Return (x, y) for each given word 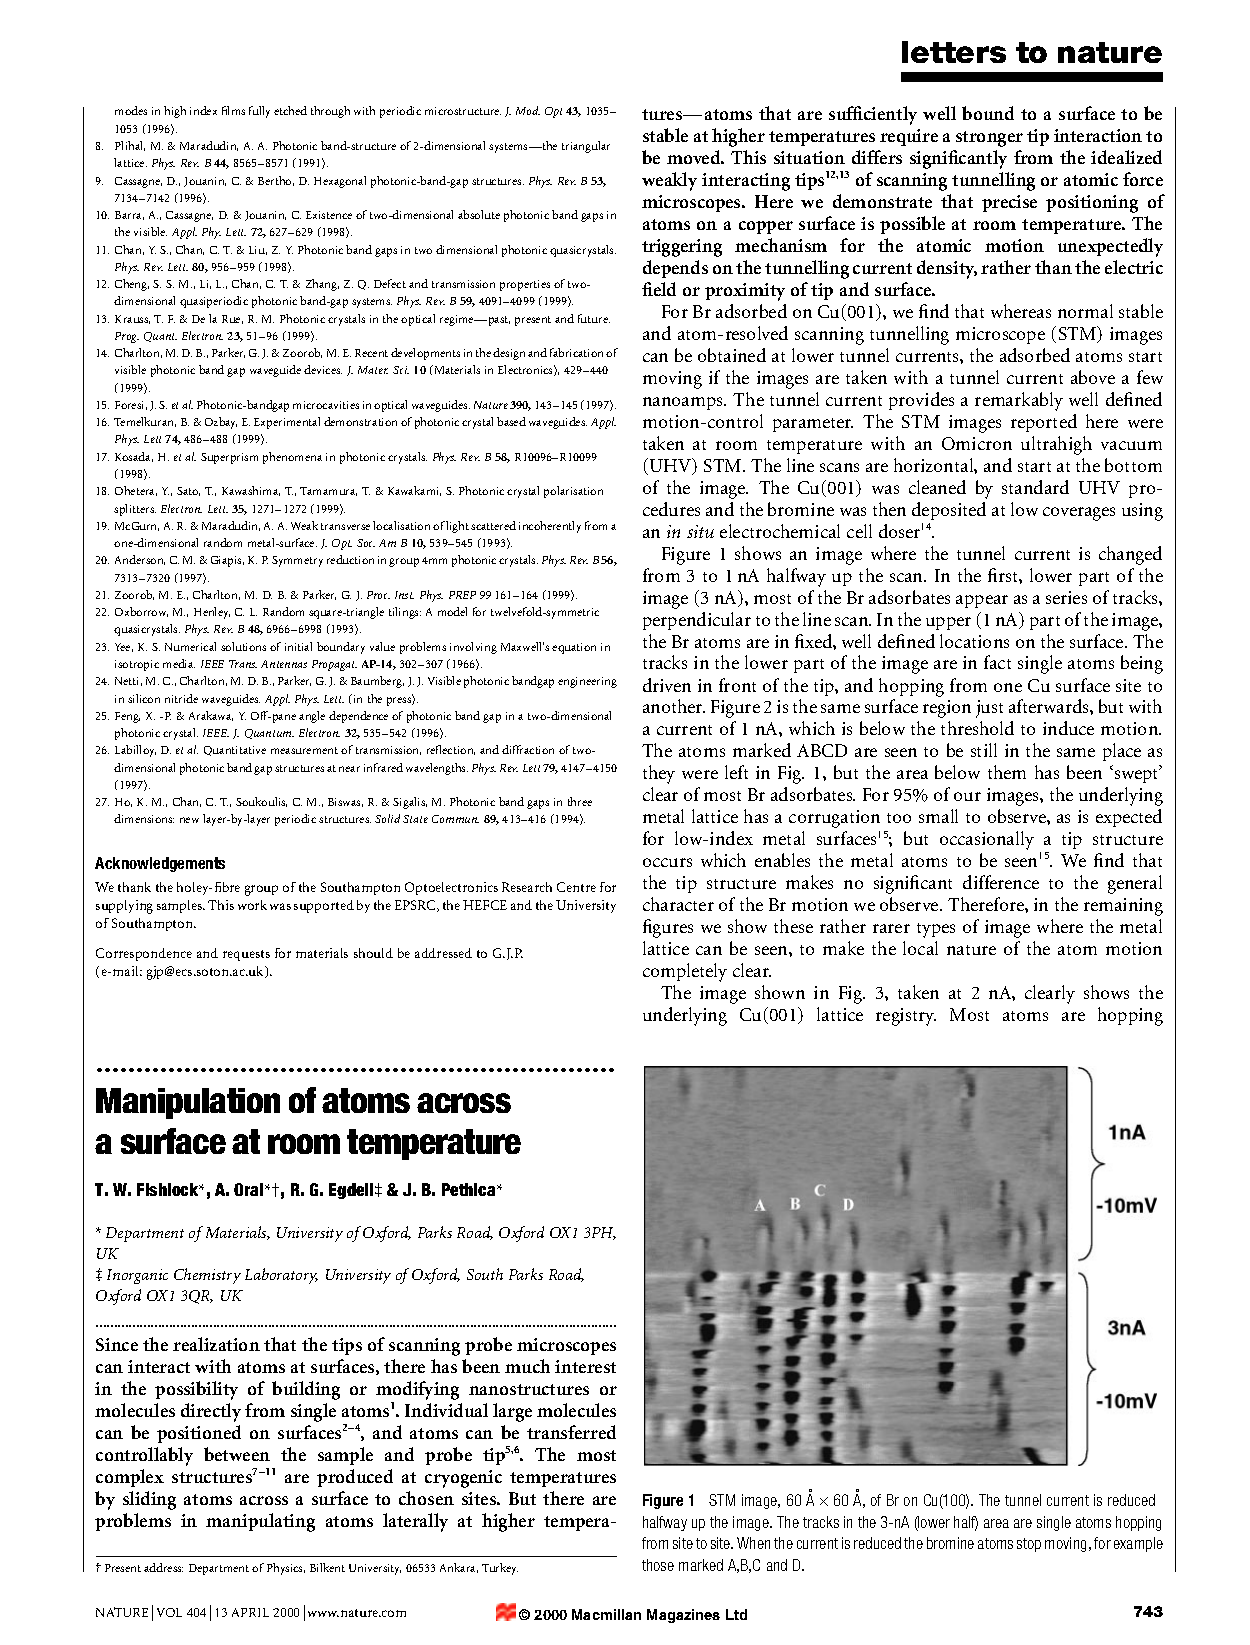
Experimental (287, 423)
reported (1044, 423)
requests (246, 955)
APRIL (250, 1612)
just (989, 709)
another (674, 706)
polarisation (573, 492)
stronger (989, 139)
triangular (586, 147)
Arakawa (211, 716)
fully (259, 112)
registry (906, 1017)
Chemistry (207, 1276)
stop (1029, 1545)
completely (685, 972)
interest (585, 1366)
